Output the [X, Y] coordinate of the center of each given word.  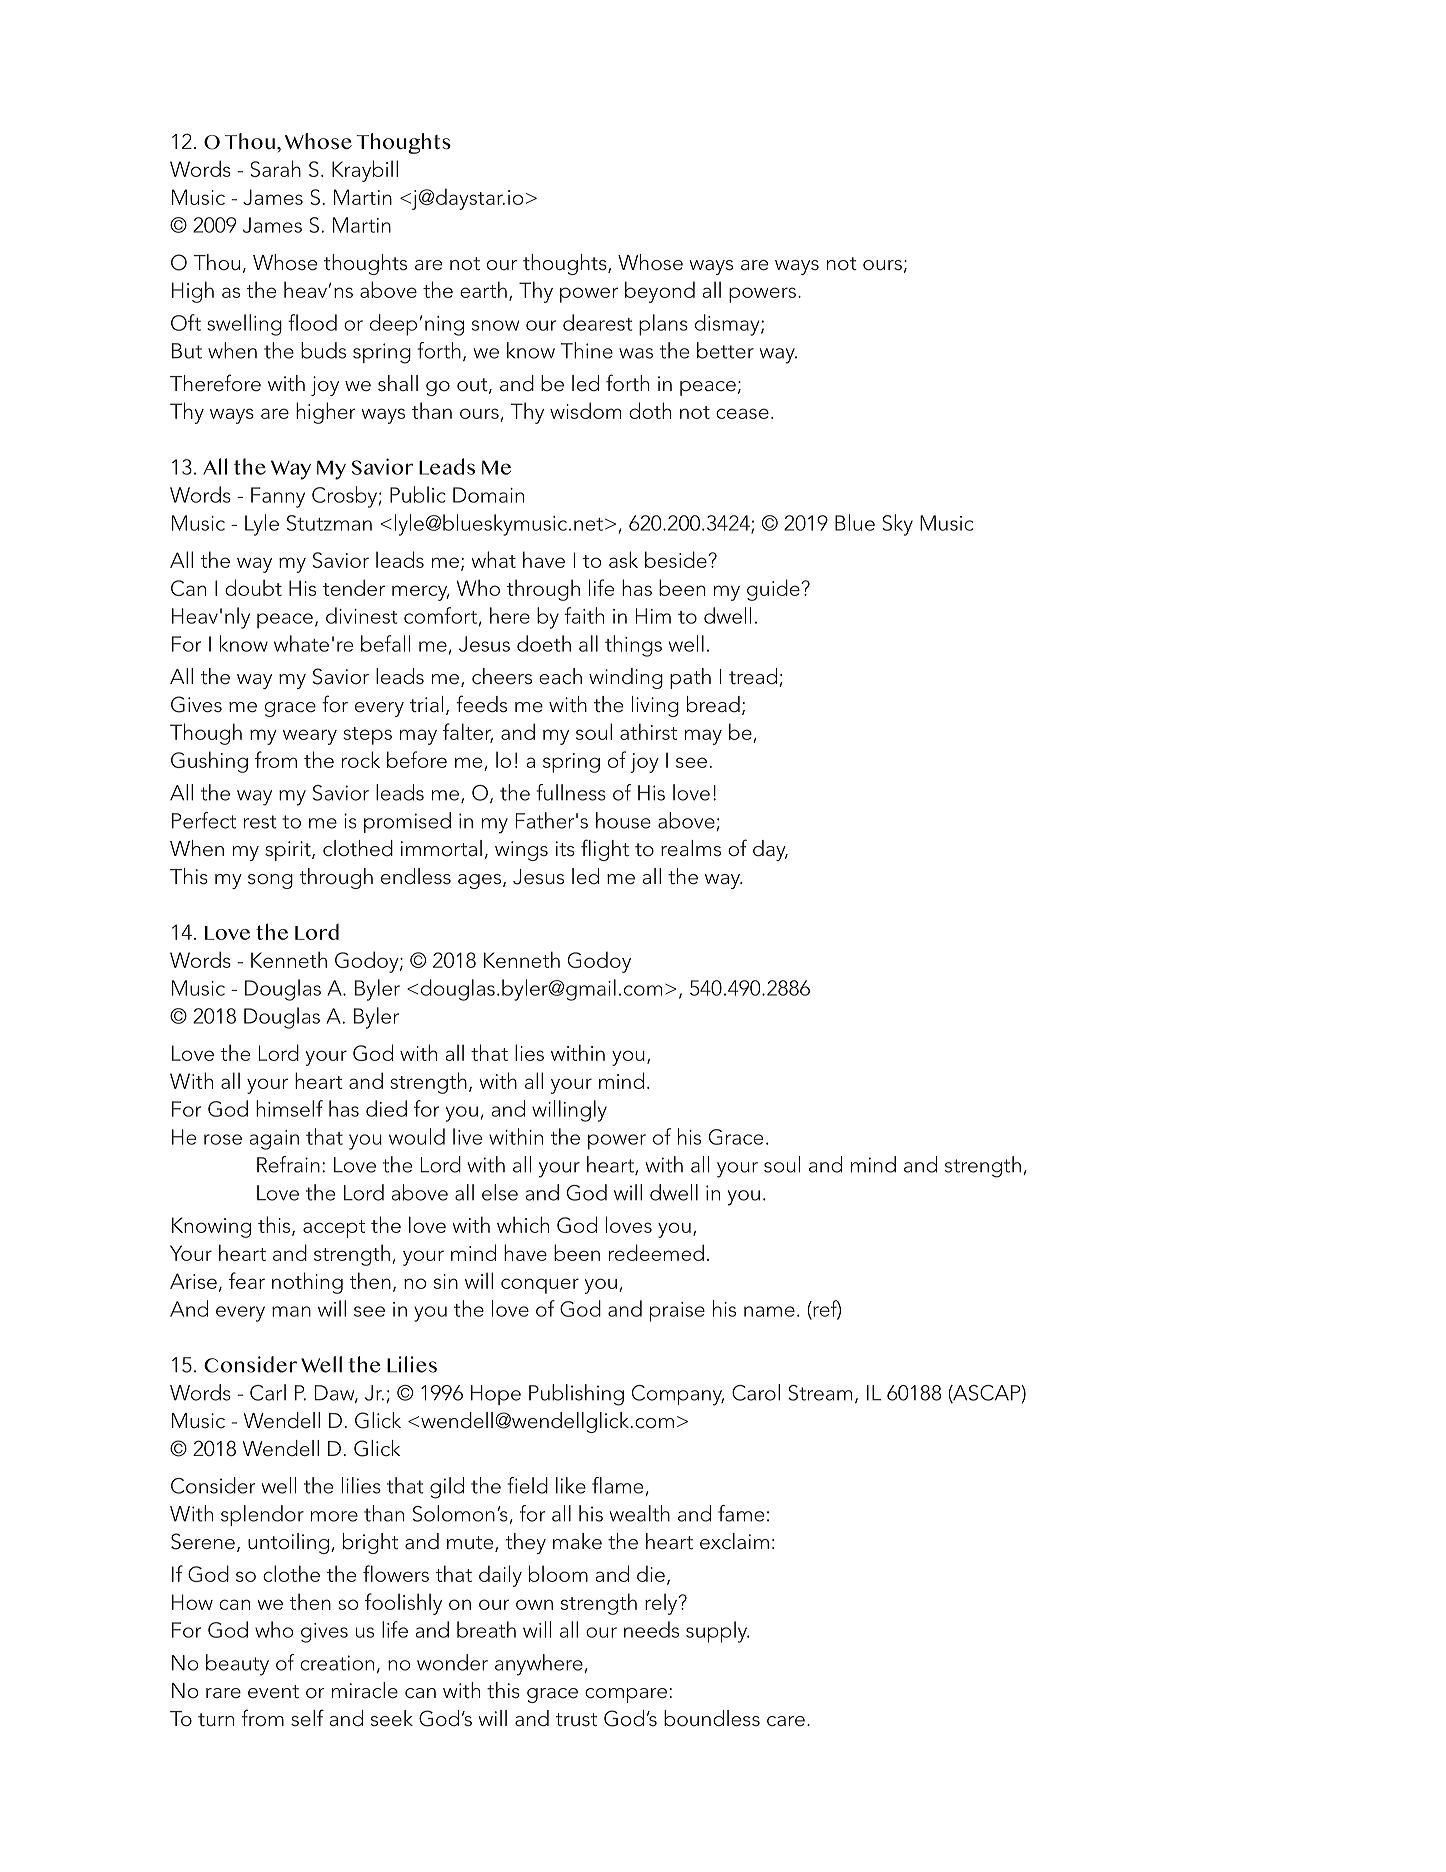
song [270, 881]
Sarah [276, 168]
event [273, 1691]
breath [486, 1629]
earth [483, 289]
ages [479, 881]
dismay [728, 325]
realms [691, 848]
